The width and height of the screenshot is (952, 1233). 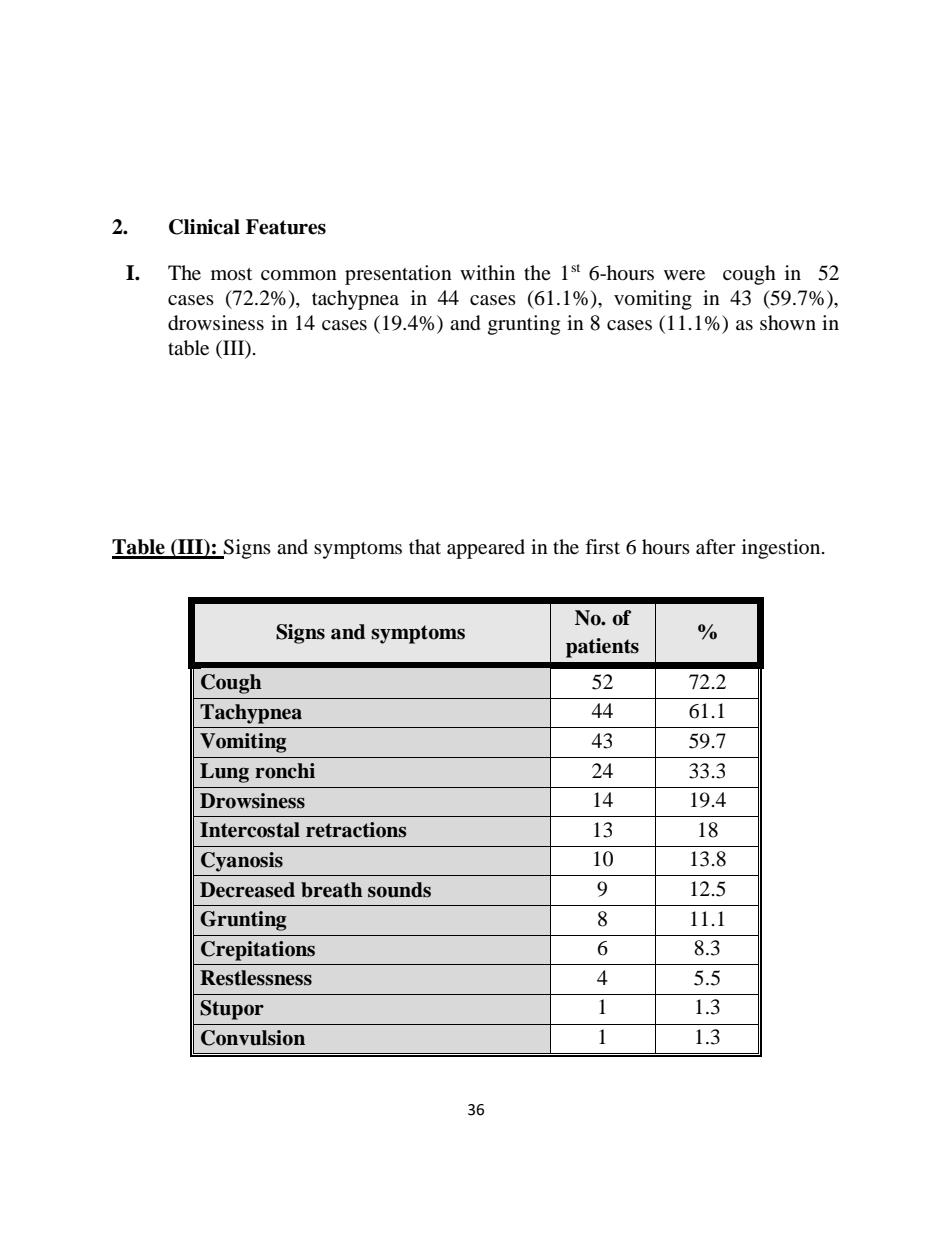 I want to click on retractions, so click(x=356, y=830).
